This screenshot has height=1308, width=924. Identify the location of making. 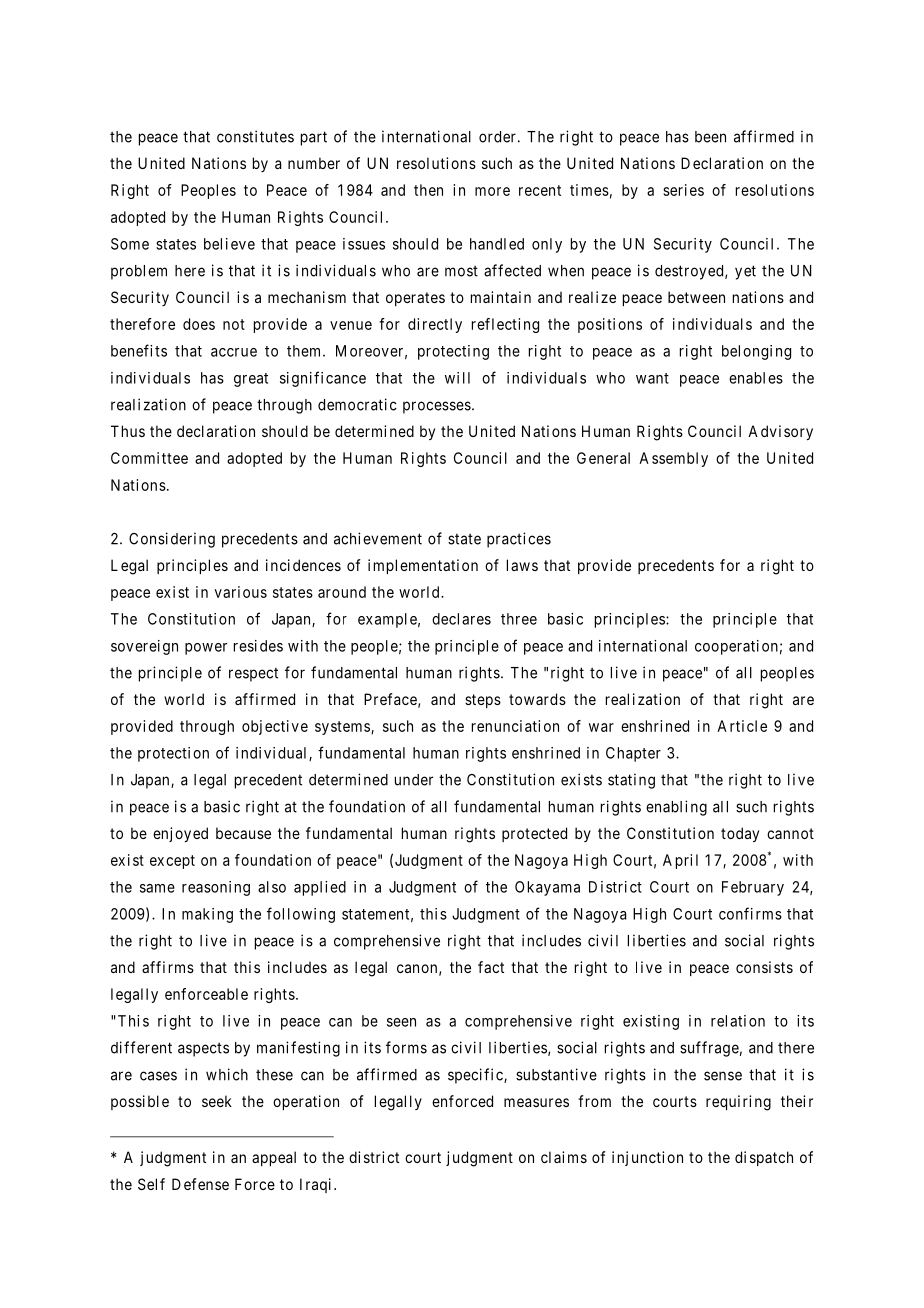
(207, 915).
